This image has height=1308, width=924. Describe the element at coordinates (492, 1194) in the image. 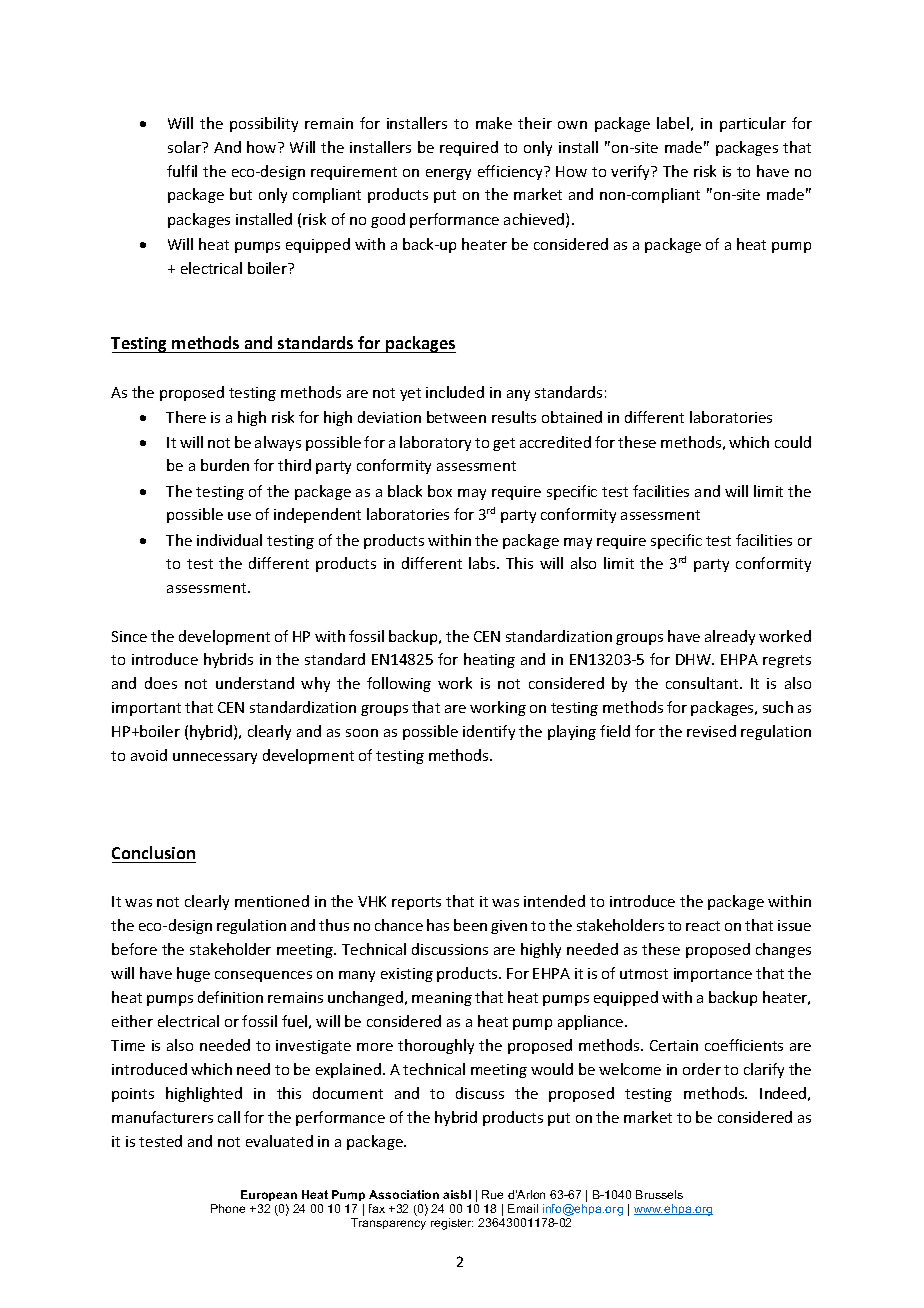

I see `Rue` at that location.
